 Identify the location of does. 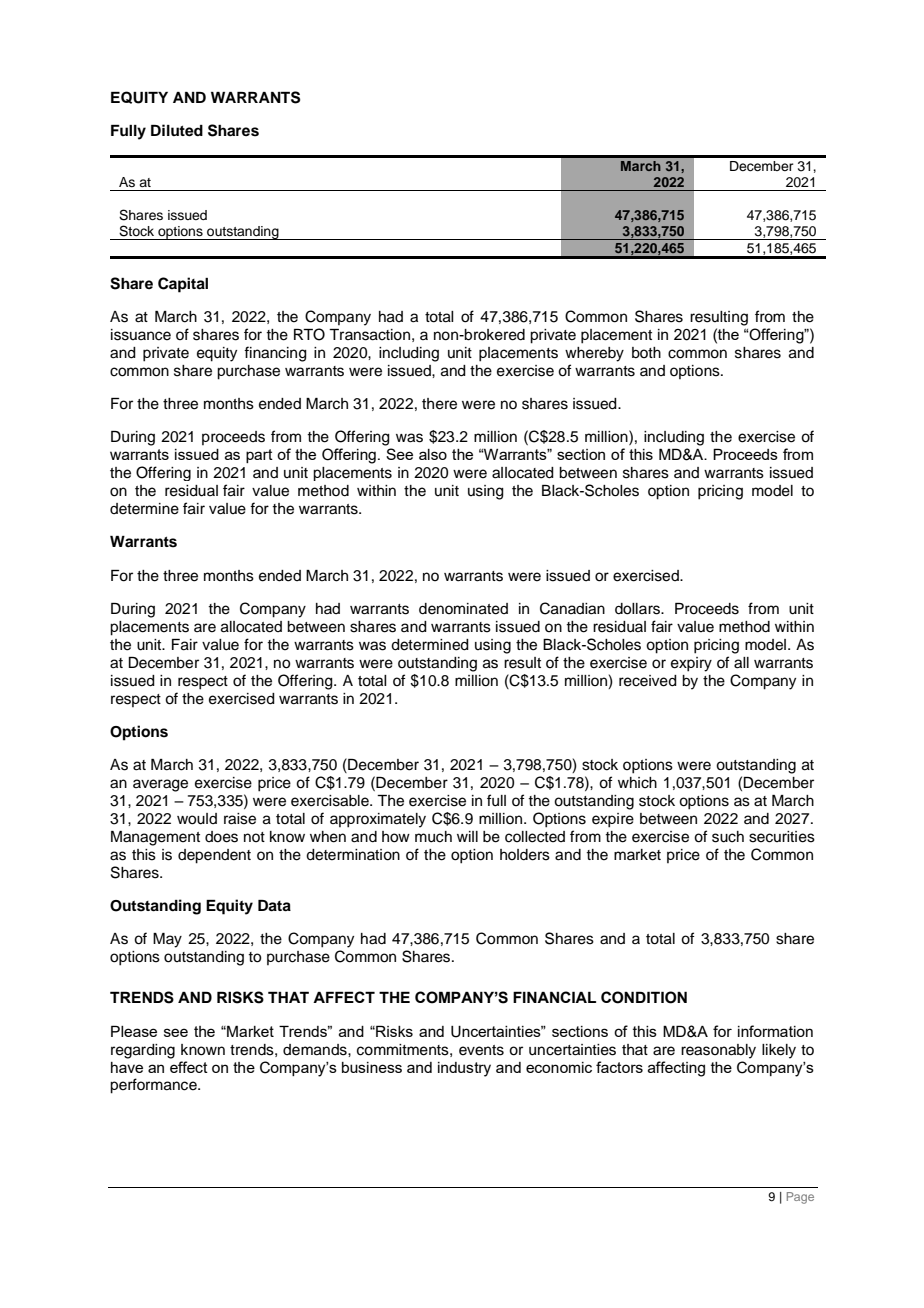
(221, 837).
